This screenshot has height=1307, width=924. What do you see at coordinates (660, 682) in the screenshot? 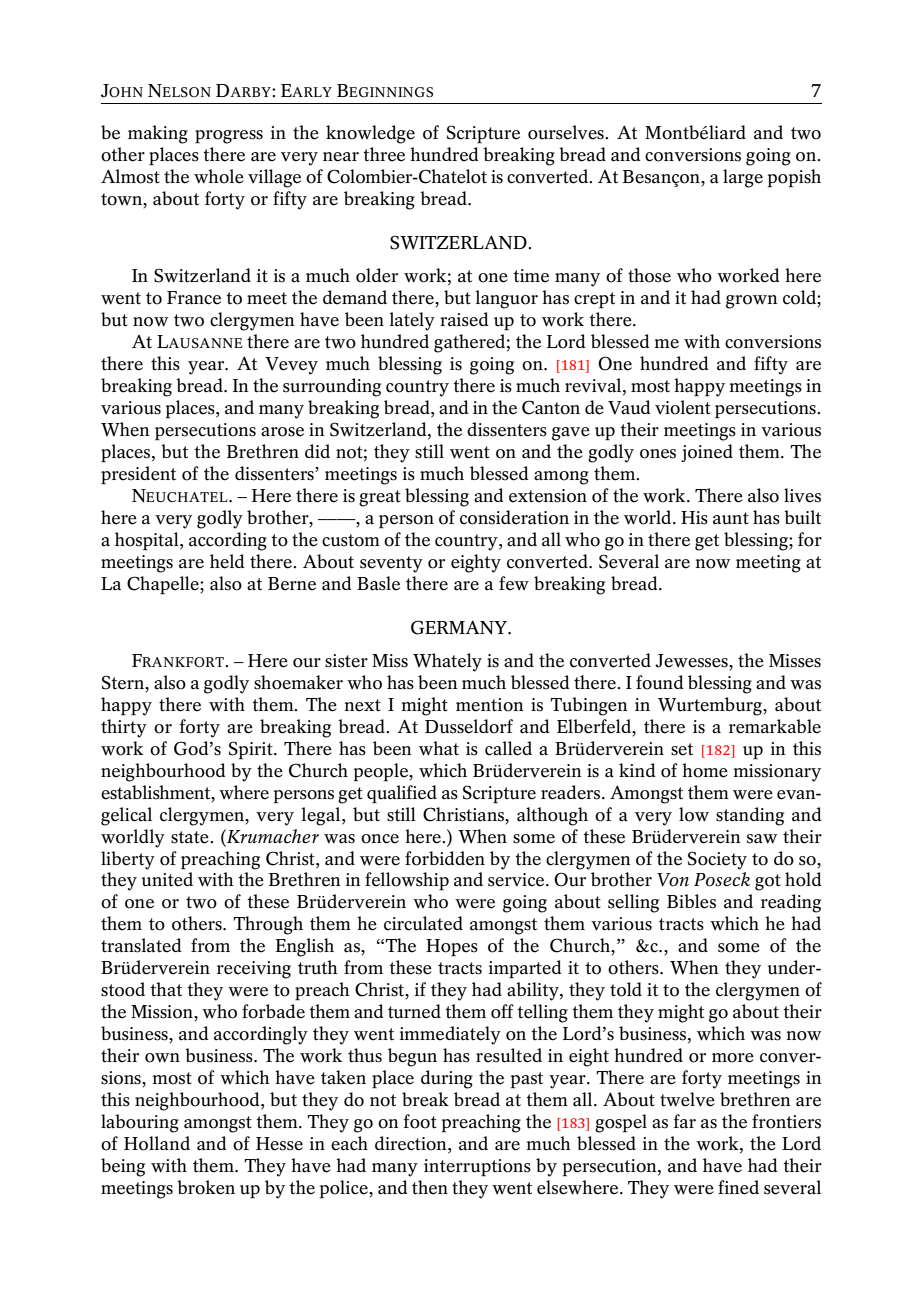
I see `found` at bounding box center [660, 682].
